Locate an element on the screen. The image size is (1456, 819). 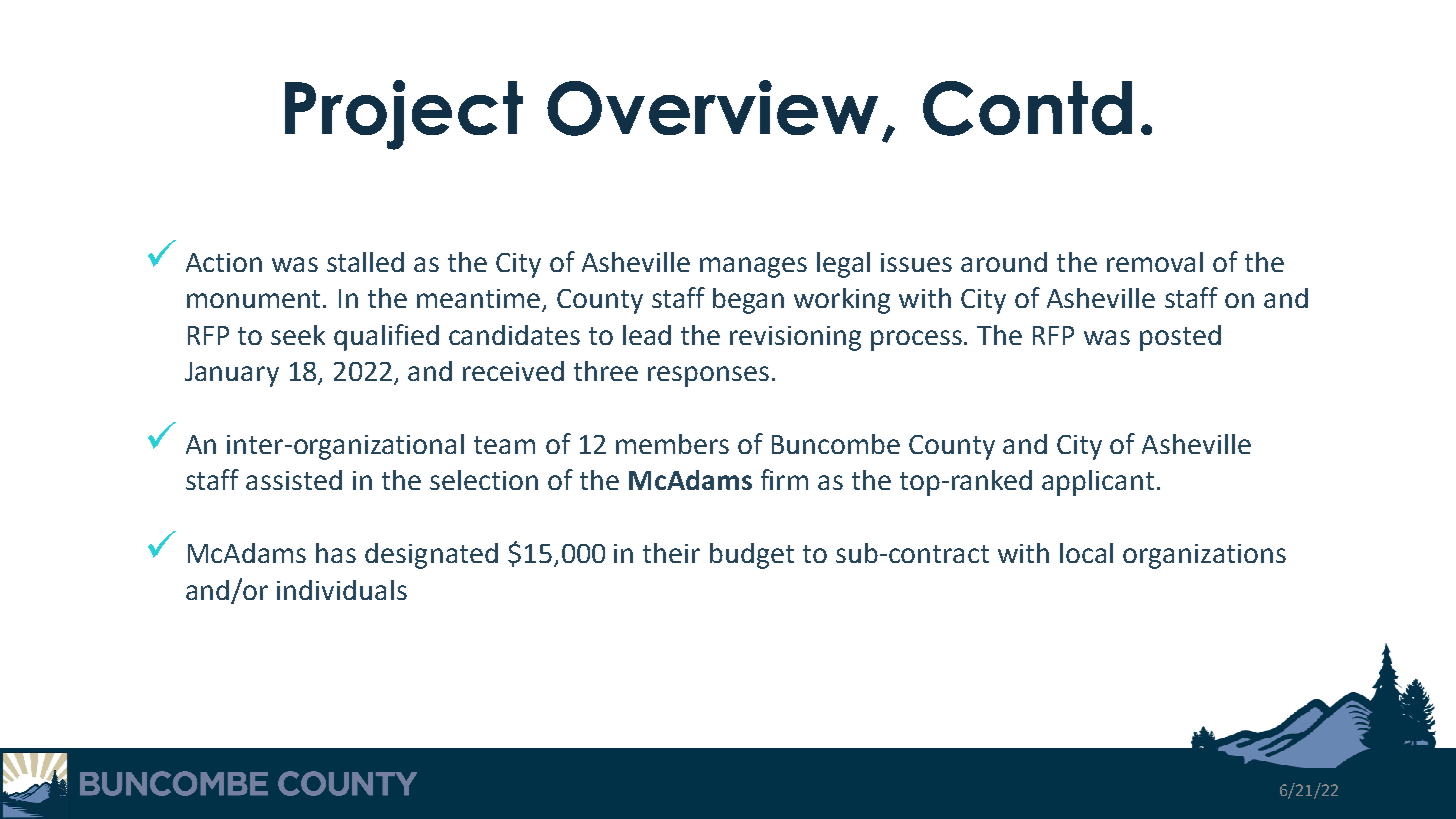
process is located at coordinates (918, 340).
